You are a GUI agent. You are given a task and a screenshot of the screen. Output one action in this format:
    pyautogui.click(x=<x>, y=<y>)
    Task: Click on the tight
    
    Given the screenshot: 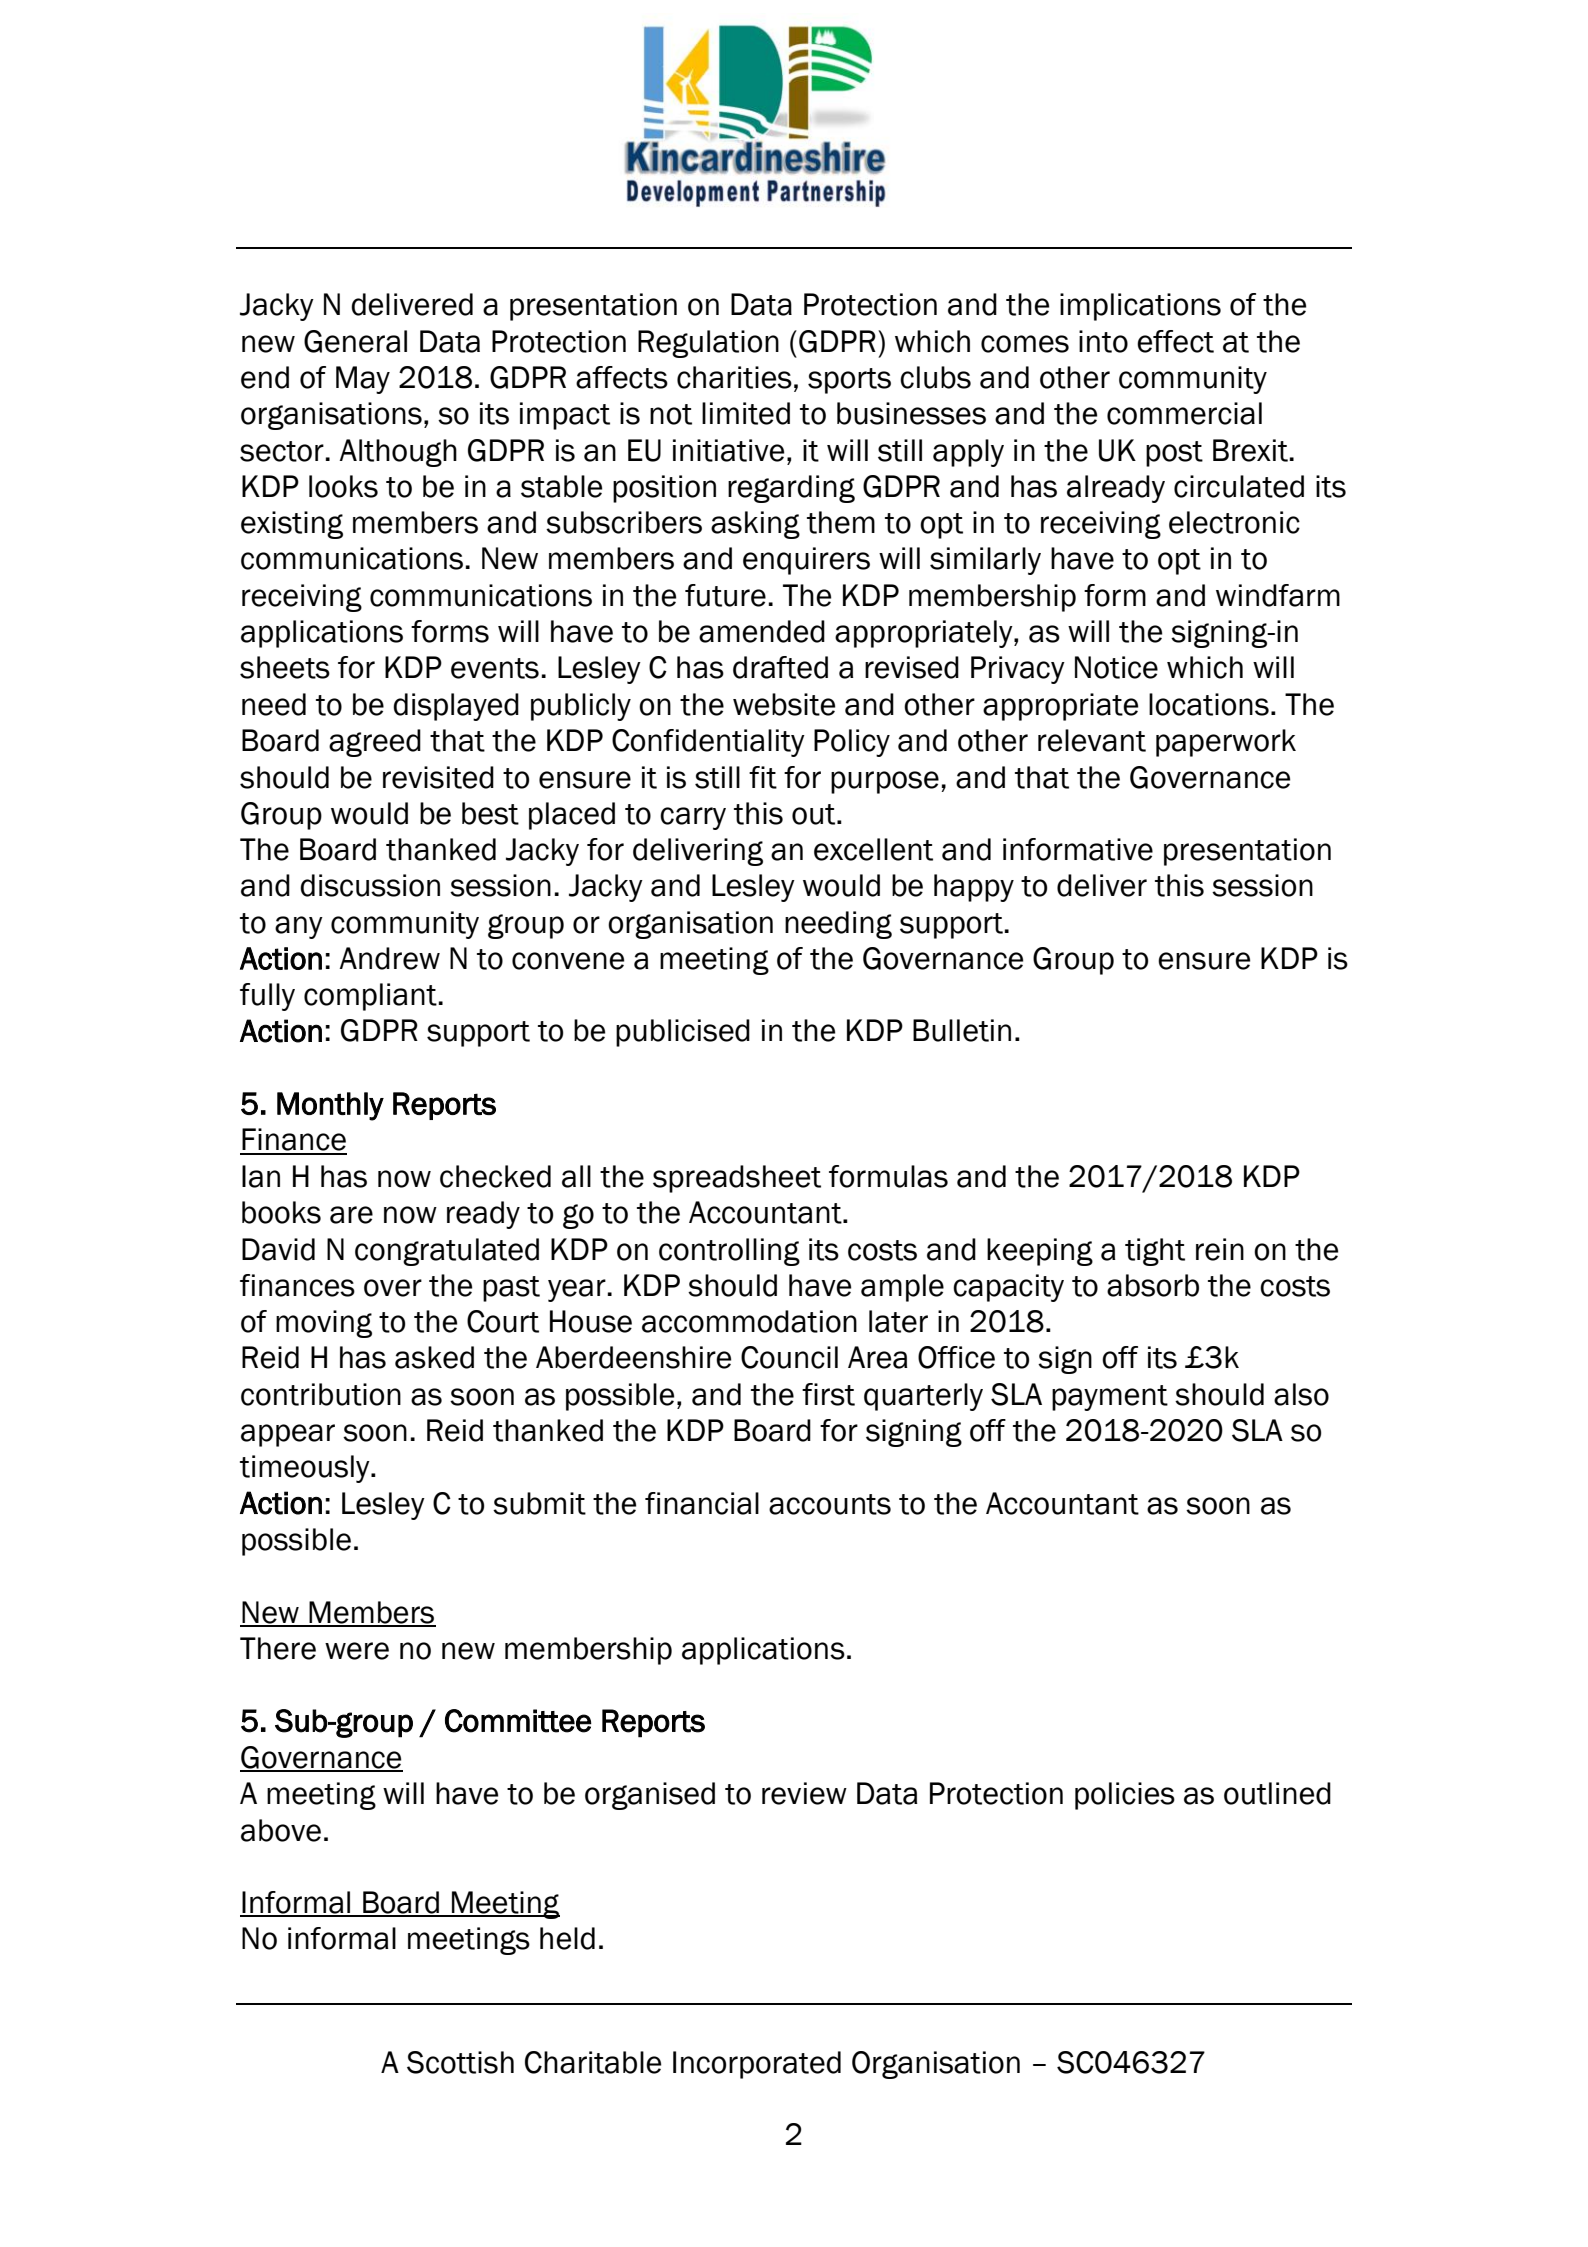 What is the action you would take?
    pyautogui.click(x=1155, y=1252)
